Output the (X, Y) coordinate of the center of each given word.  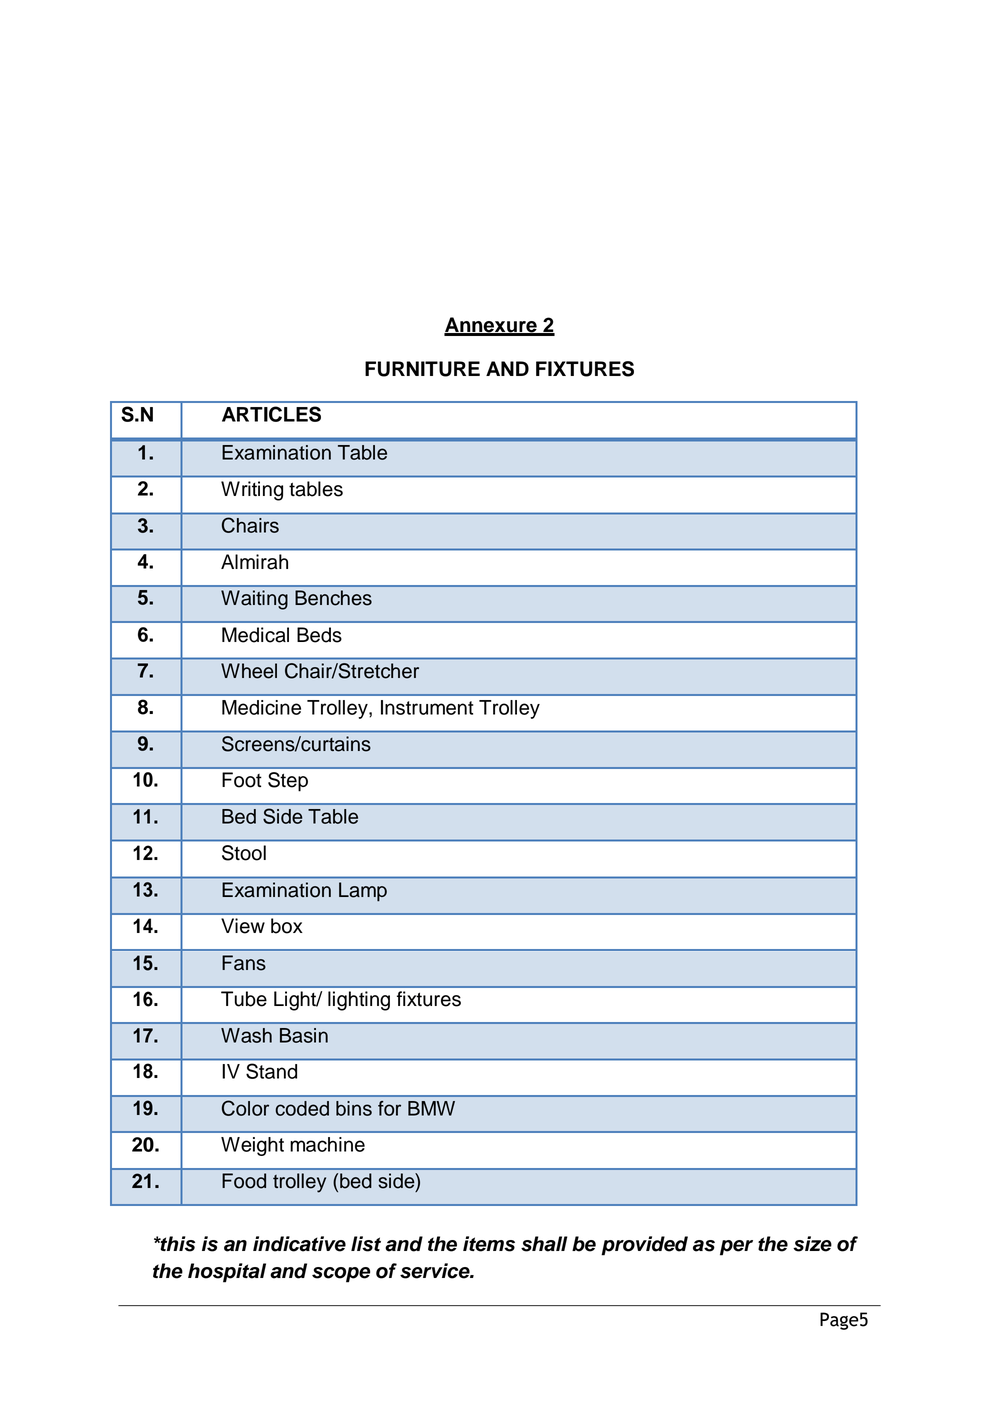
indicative (299, 1244)
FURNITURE (422, 369)
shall (544, 1244)
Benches (333, 598)
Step (288, 782)
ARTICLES (271, 414)
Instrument (427, 707)
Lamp (363, 892)
